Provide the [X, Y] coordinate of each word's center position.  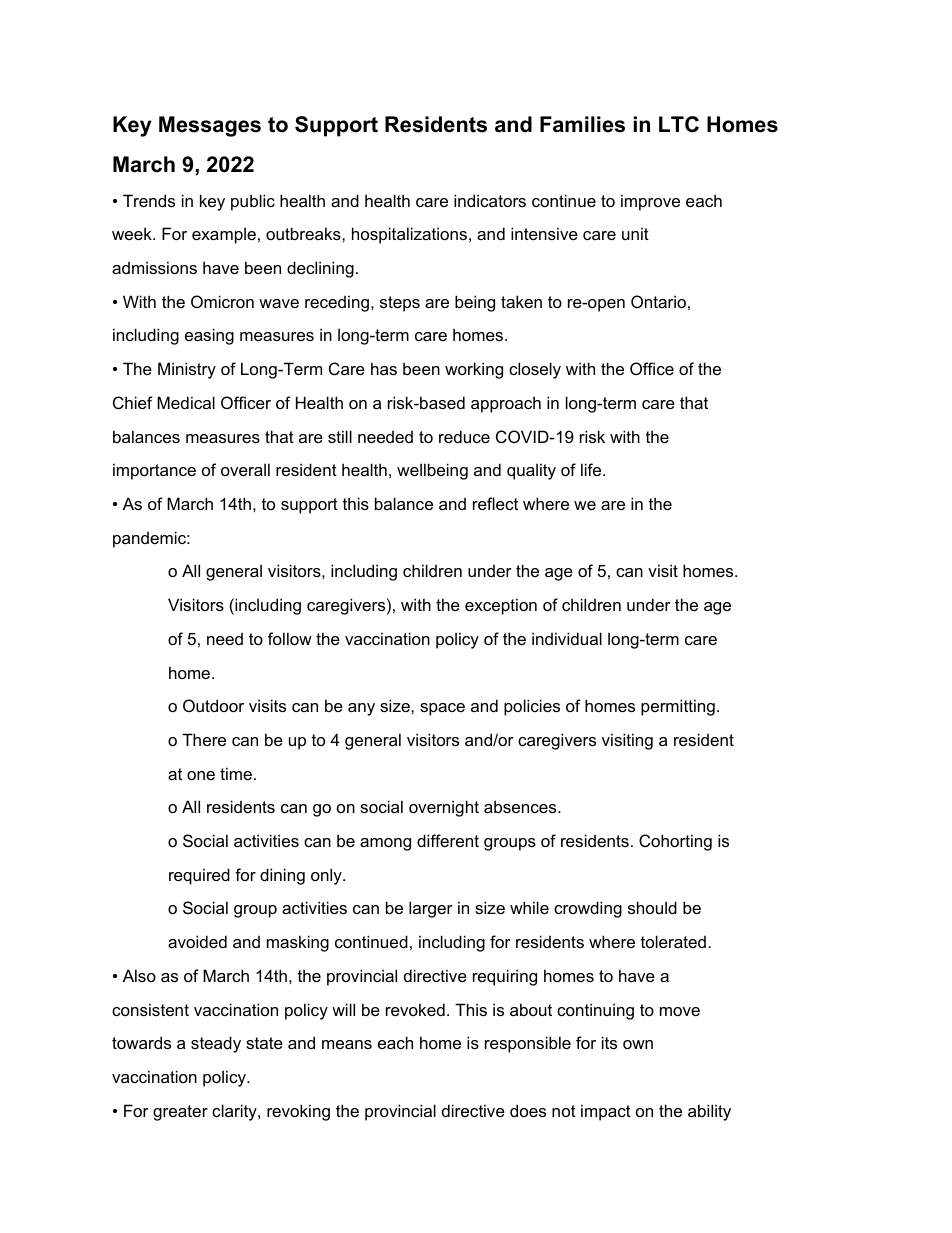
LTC [679, 124]
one [201, 775]
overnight [444, 808]
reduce [464, 436]
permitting [678, 707]
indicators [490, 200]
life [592, 469]
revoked [415, 1009]
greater [180, 1113]
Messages [210, 126]
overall [245, 469]
